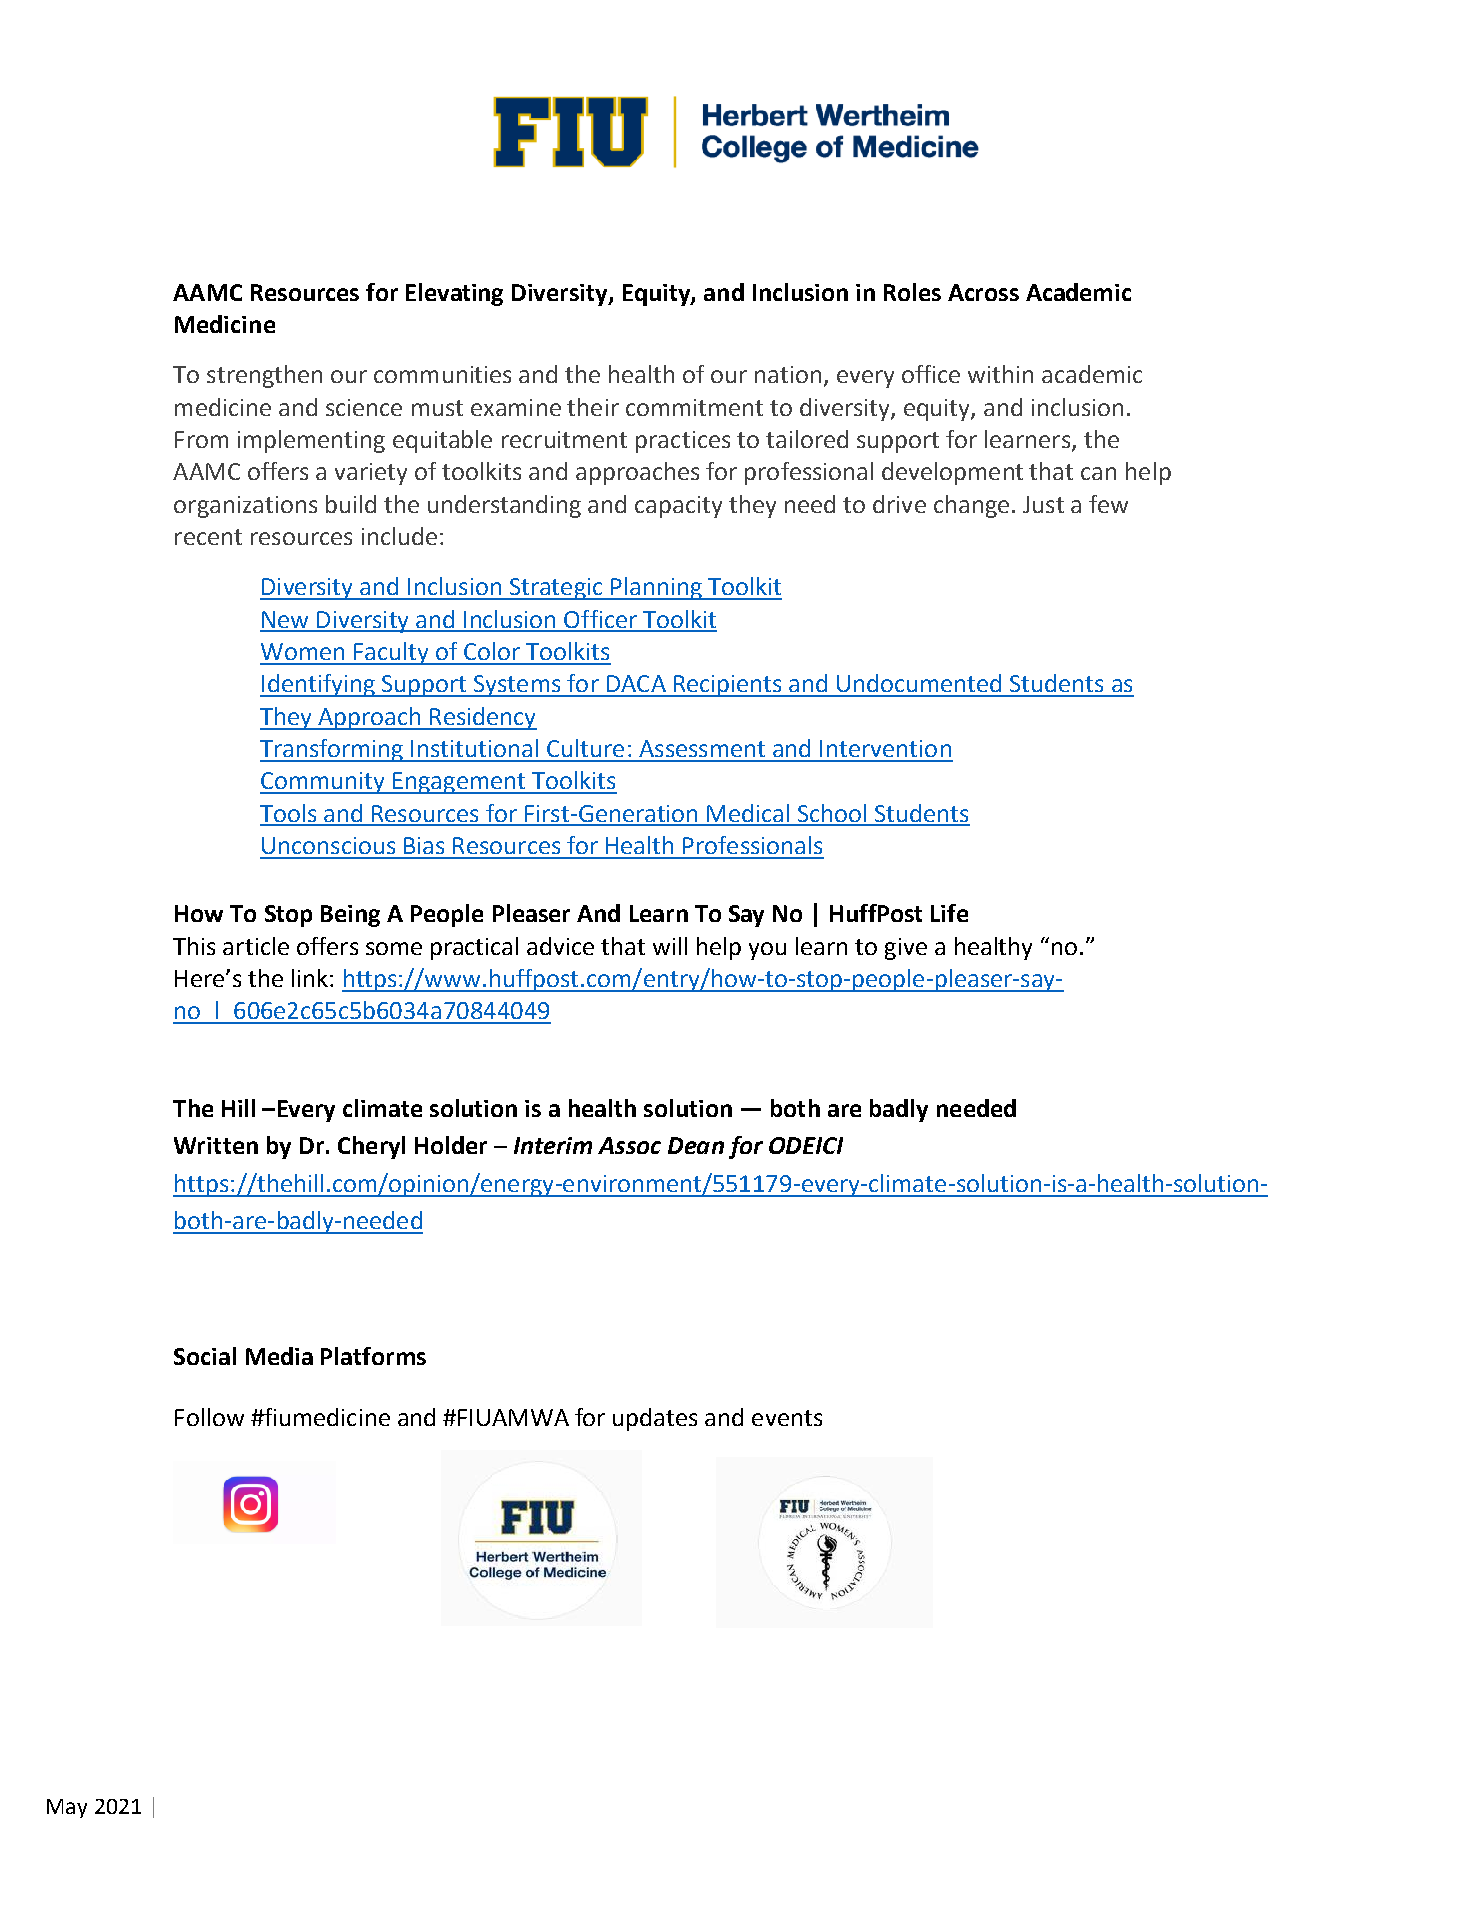 Image resolution: width=1473 pixels, height=1907 pixels. Describe the element at coordinates (787, 1418) in the image. I see `events` at that location.
